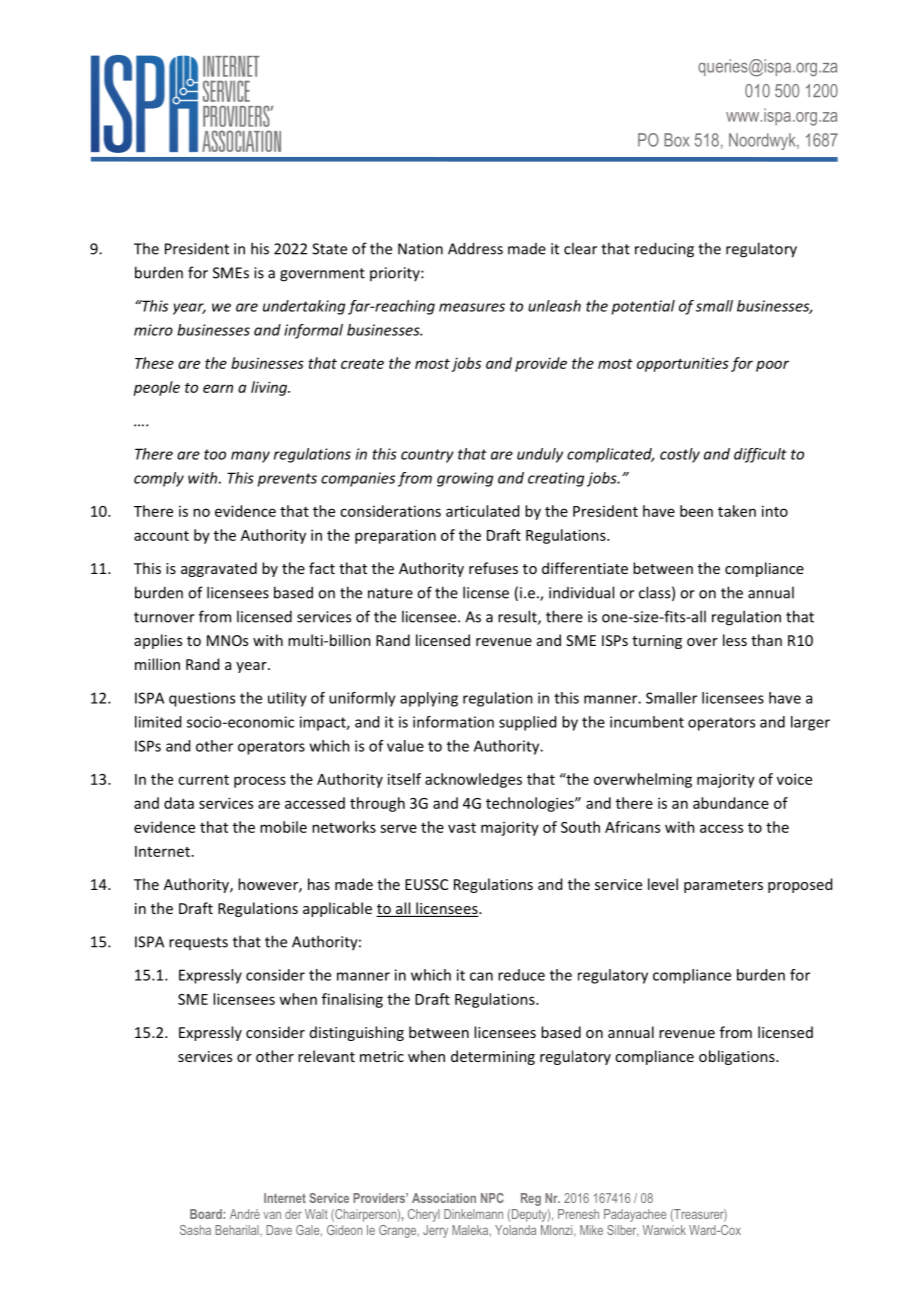  What do you see at coordinates (215, 454) in the screenshot?
I see `too` at bounding box center [215, 454].
